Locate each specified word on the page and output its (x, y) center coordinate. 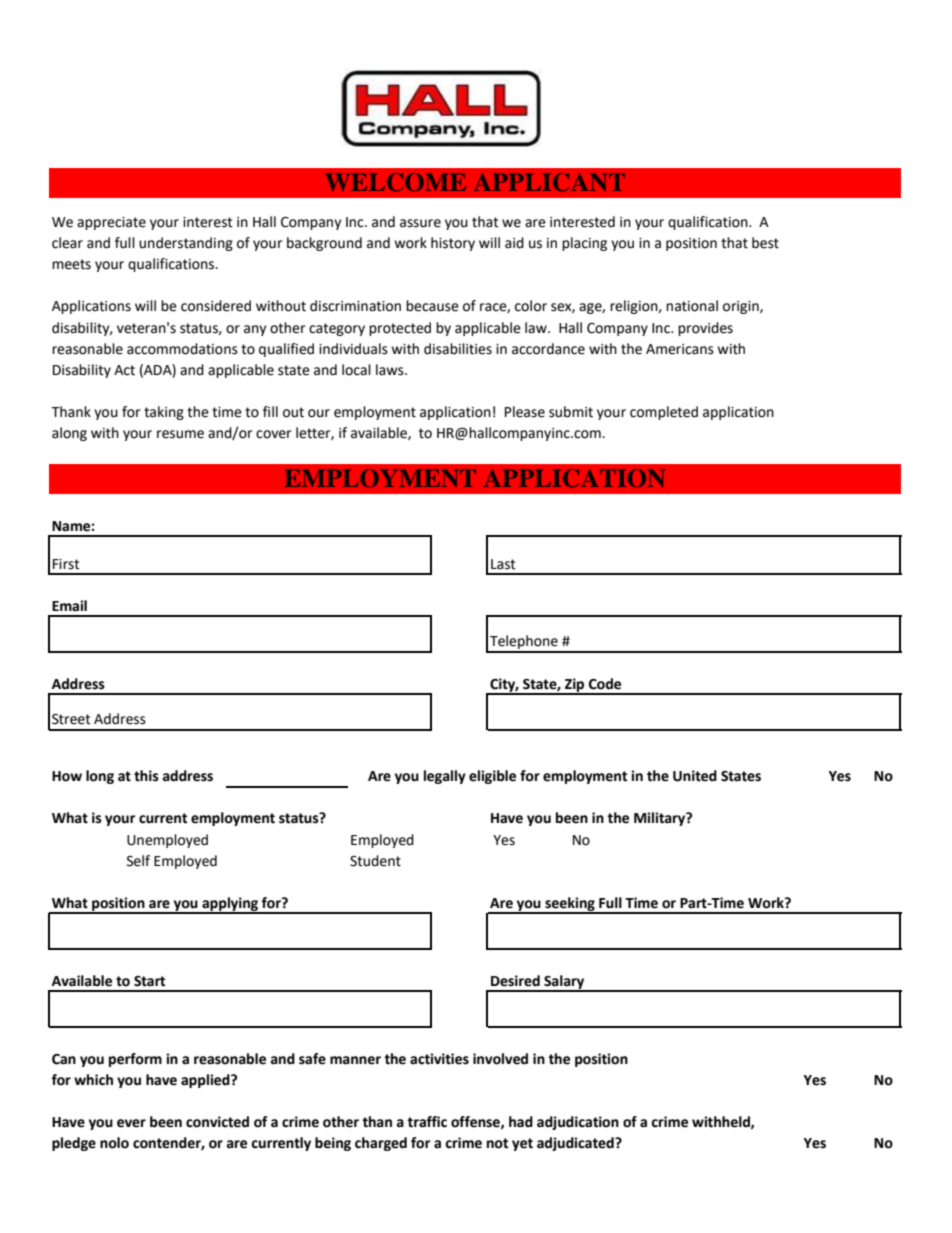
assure (420, 223)
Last (503, 564)
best (765, 243)
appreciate (111, 223)
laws (391, 370)
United (695, 776)
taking (164, 413)
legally (445, 777)
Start (149, 981)
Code (605, 684)
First (66, 564)
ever (131, 1123)
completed (664, 413)
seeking (570, 905)
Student (375, 861)
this (146, 776)
